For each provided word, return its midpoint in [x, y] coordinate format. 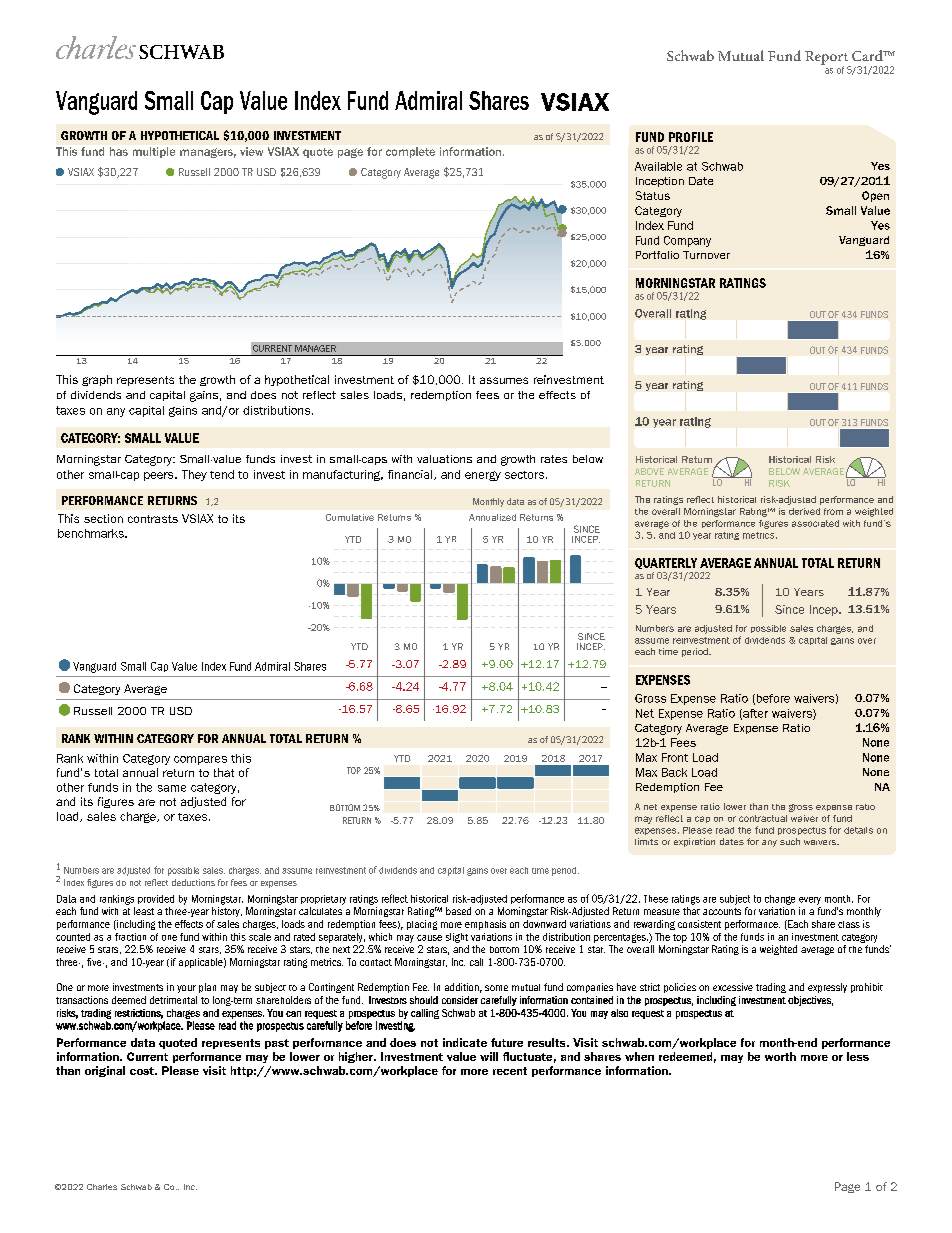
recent [510, 1071]
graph [97, 380]
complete [410, 152]
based [458, 911]
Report [828, 59]
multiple [154, 152]
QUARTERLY [666, 563]
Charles [102, 1187]
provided [156, 899]
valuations [444, 459]
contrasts [153, 519]
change [780, 900]
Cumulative [350, 517]
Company [687, 241]
